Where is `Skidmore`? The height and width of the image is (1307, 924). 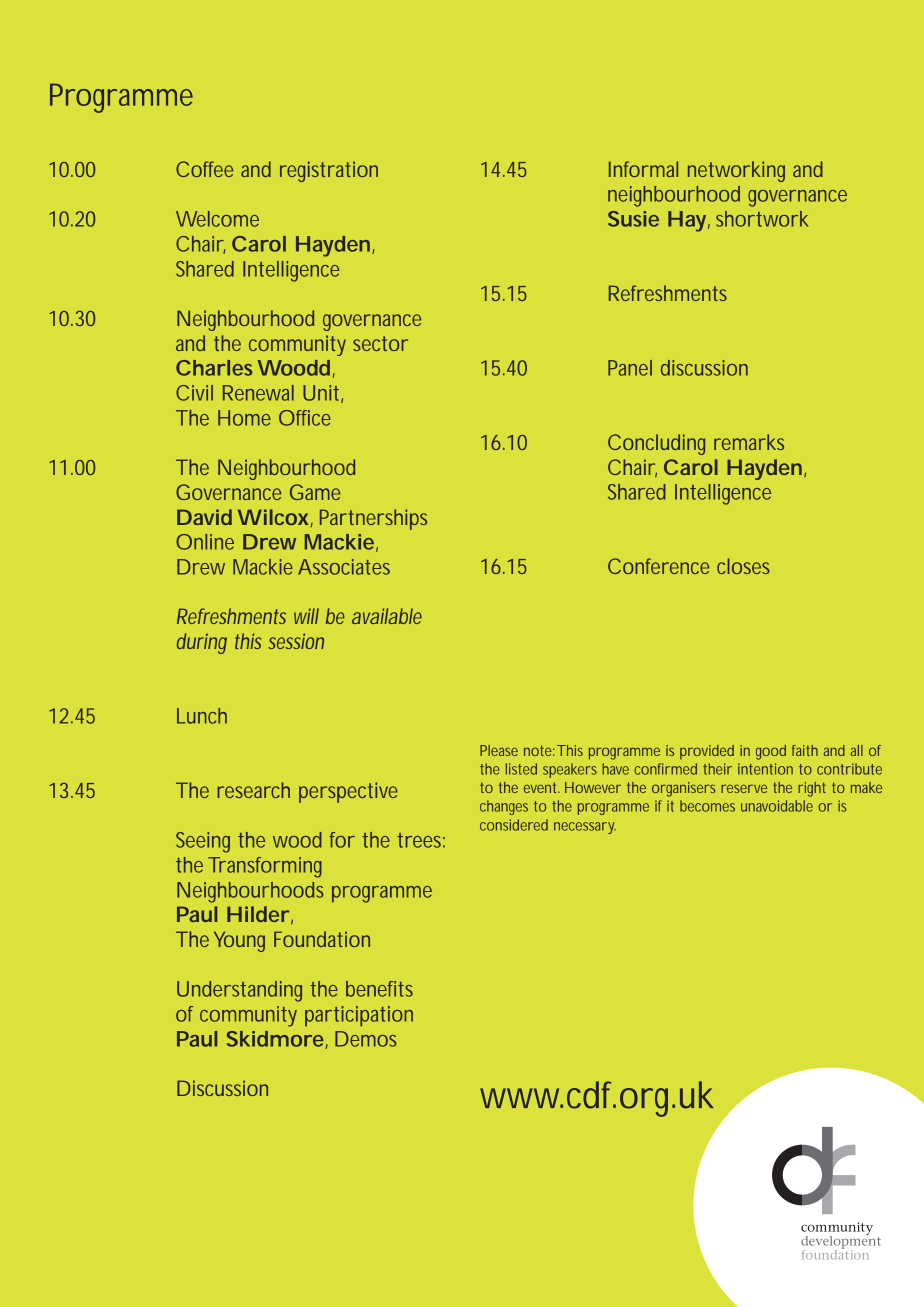
Skidmore is located at coordinates (275, 1039).
